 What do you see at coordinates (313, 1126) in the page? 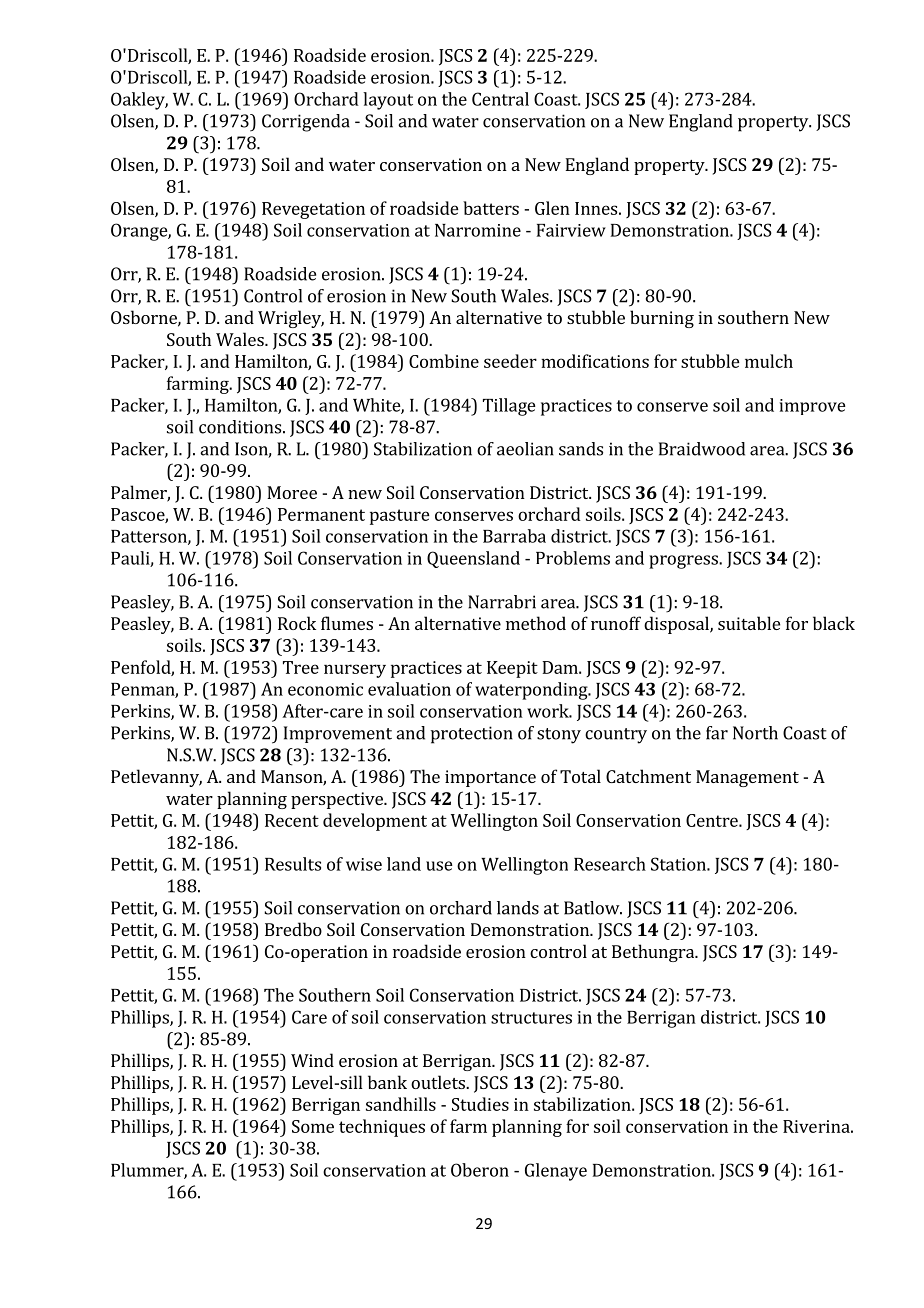
I see `Some` at bounding box center [313, 1126].
